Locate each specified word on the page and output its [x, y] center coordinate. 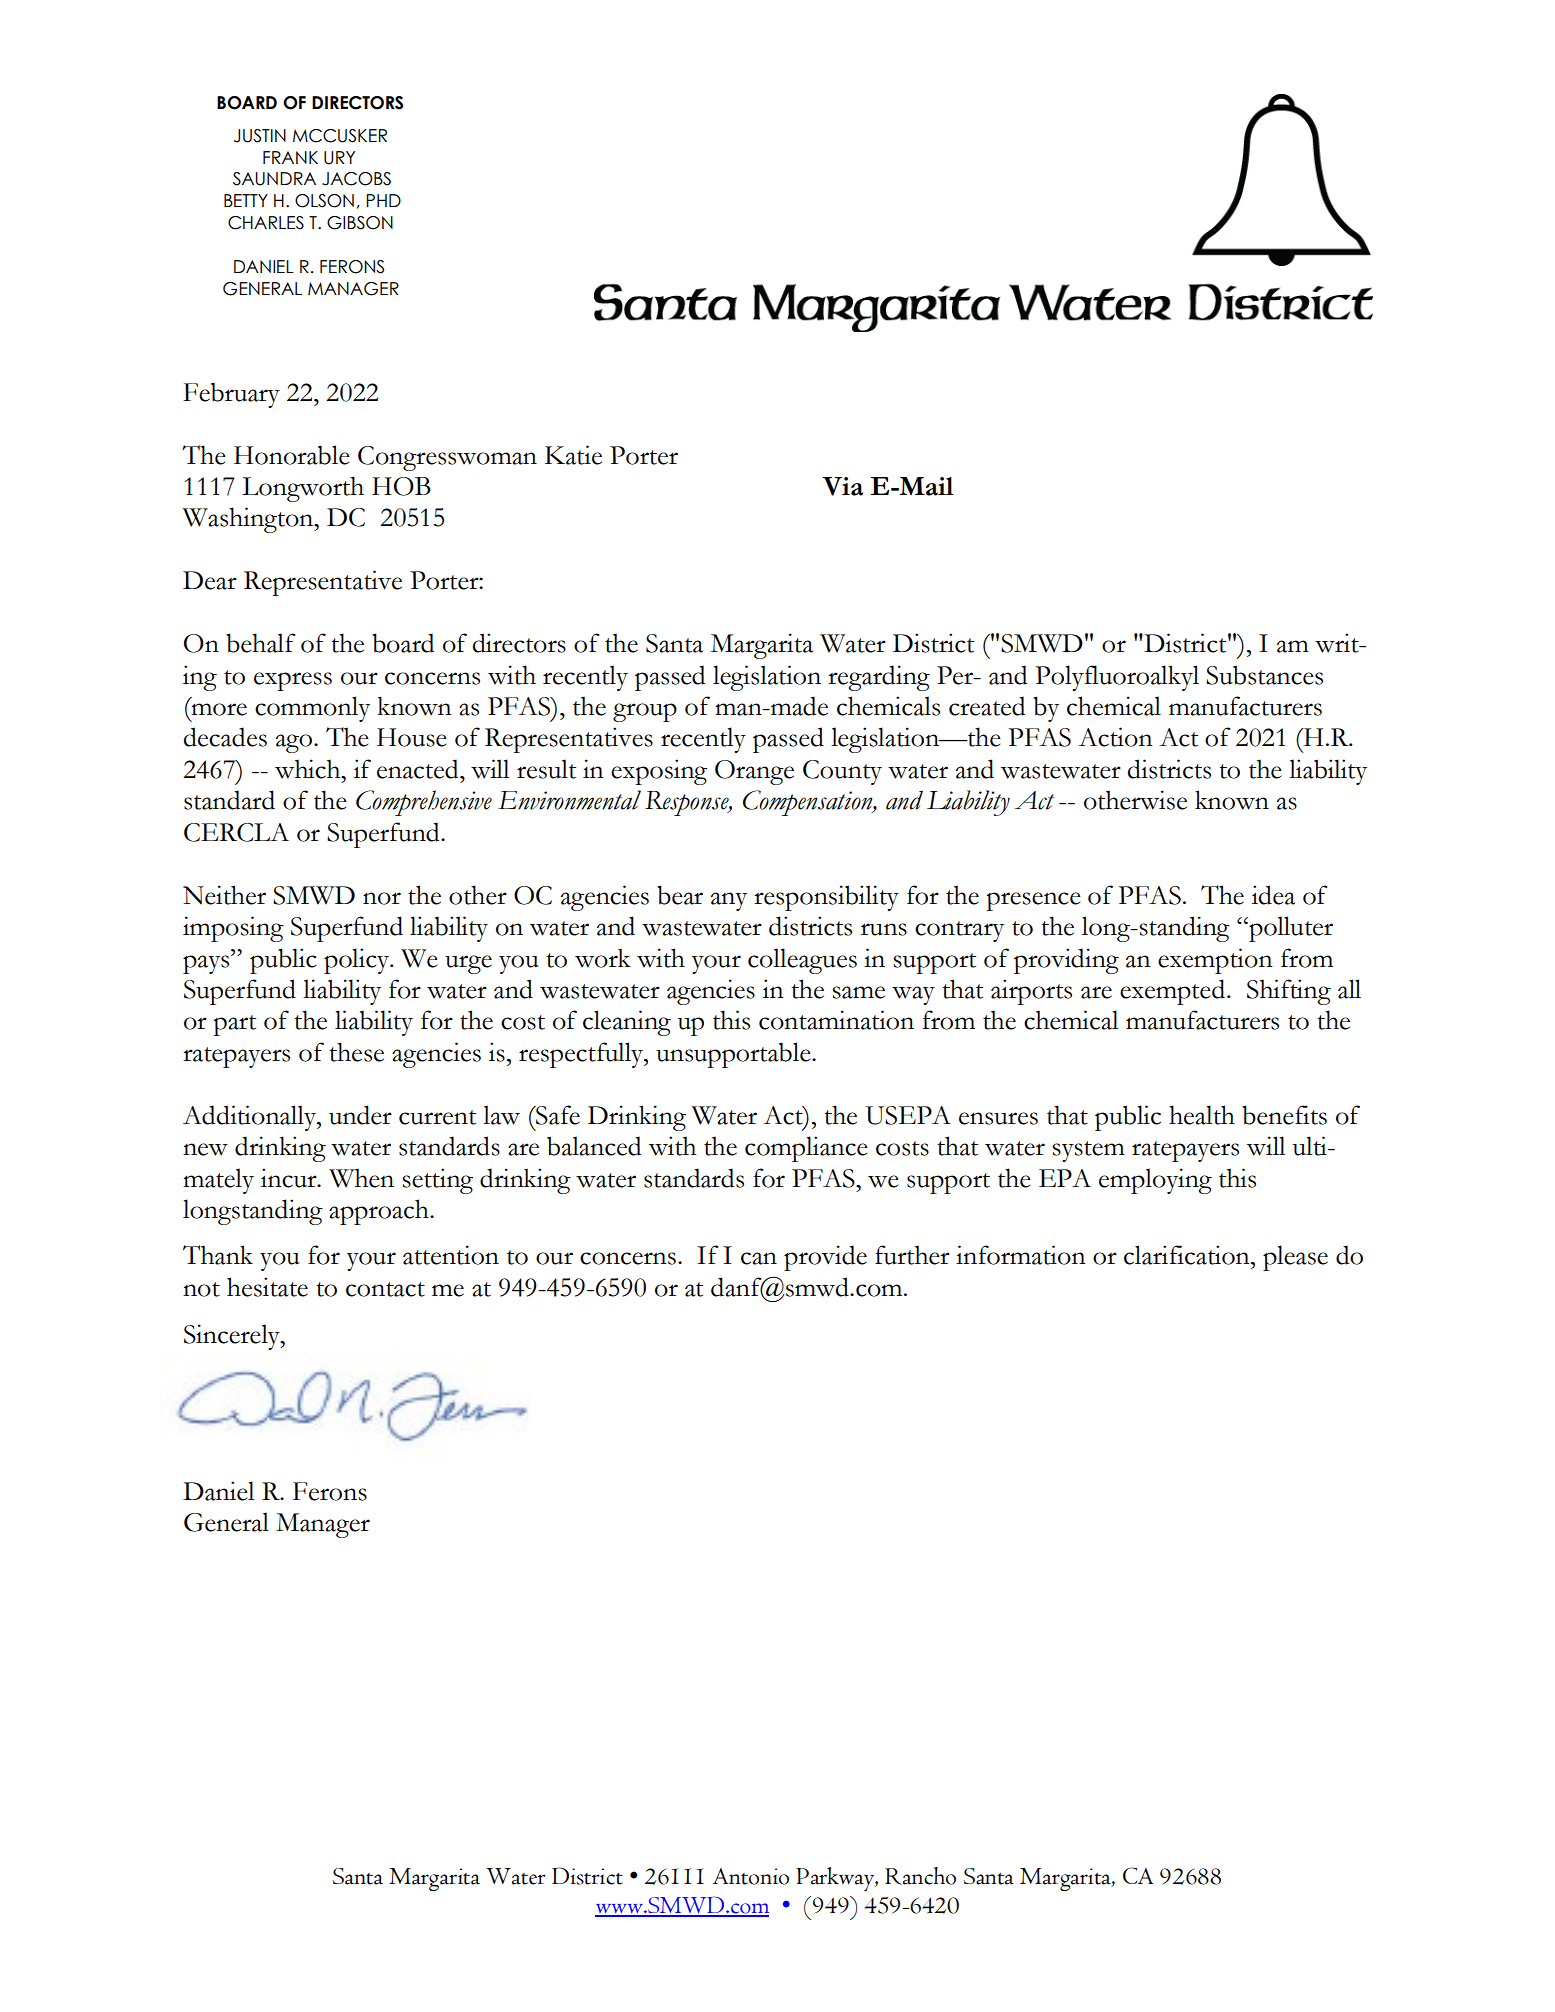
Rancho [920, 1876]
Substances [1264, 675]
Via [842, 486]
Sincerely [233, 1337]
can [759, 1258]
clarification [1188, 1255]
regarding [879, 678]
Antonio [751, 1876]
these [356, 1052]
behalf [261, 643]
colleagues [802, 961]
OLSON [324, 201]
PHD [383, 200]
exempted [1174, 992]
